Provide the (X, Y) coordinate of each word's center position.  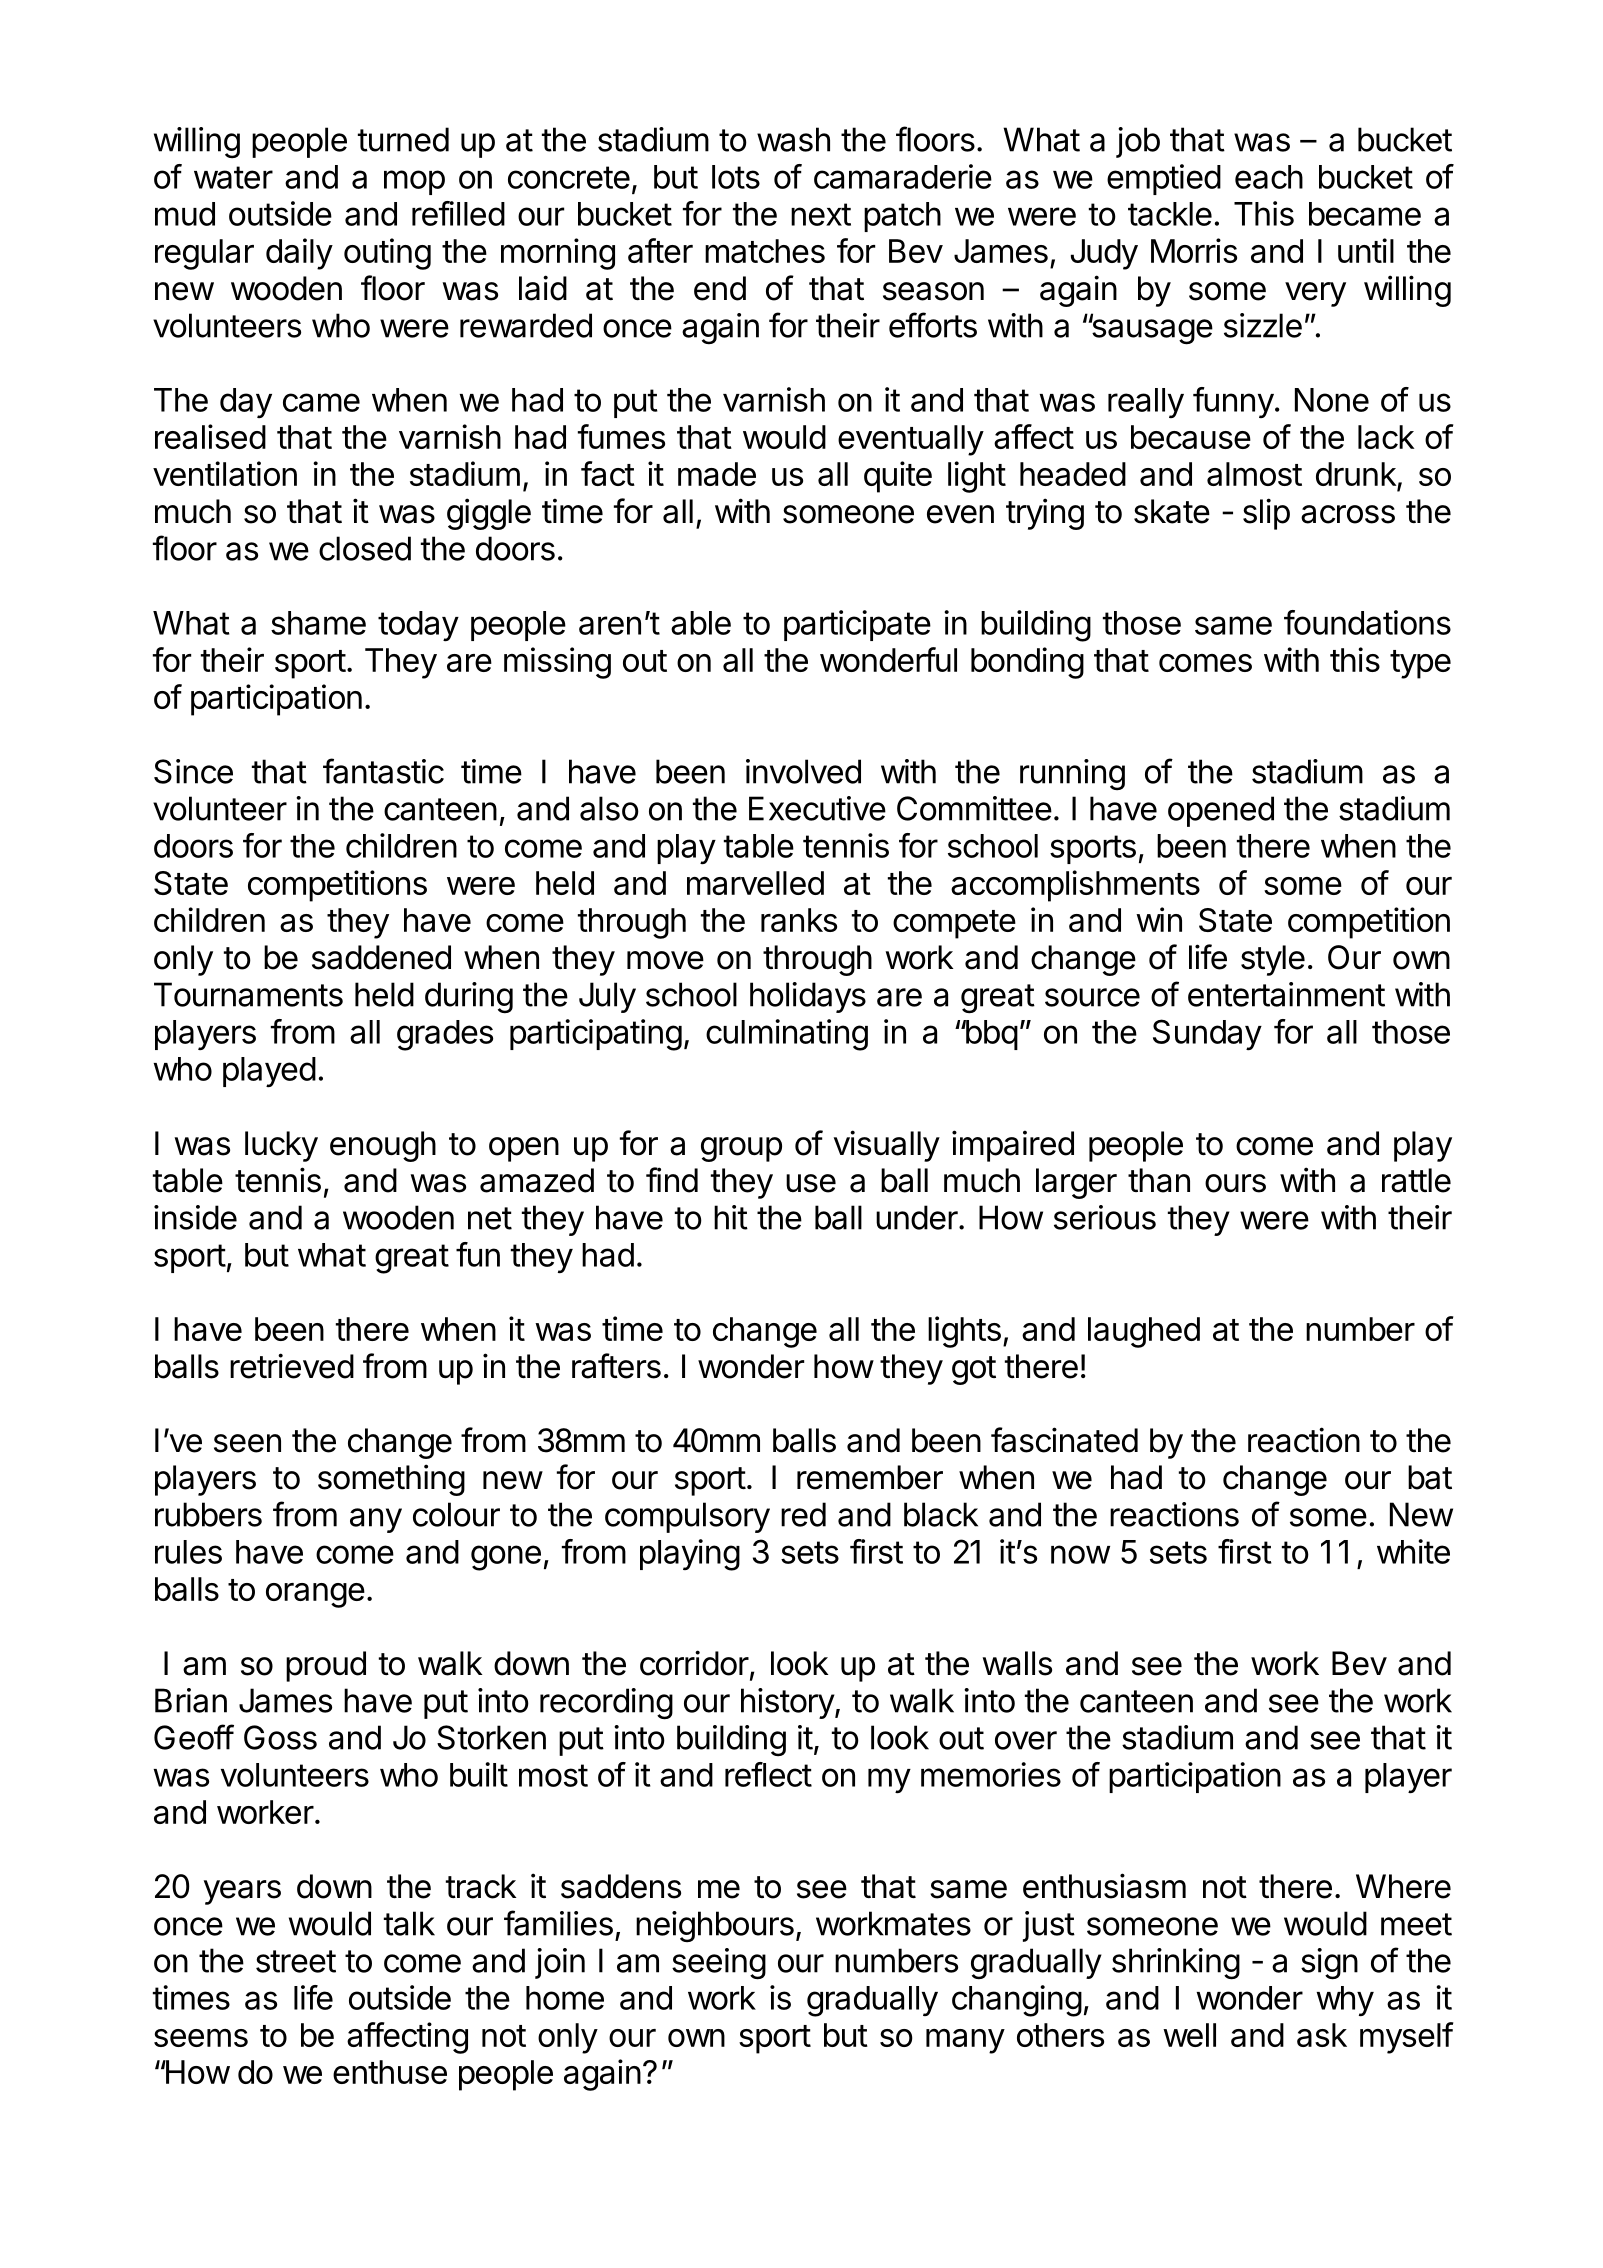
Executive (817, 808)
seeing (719, 1964)
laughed (1144, 1332)
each (1269, 177)
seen (247, 1443)
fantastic (383, 771)
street (296, 1961)
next (821, 214)
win (1159, 919)
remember (870, 1477)
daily (299, 254)
